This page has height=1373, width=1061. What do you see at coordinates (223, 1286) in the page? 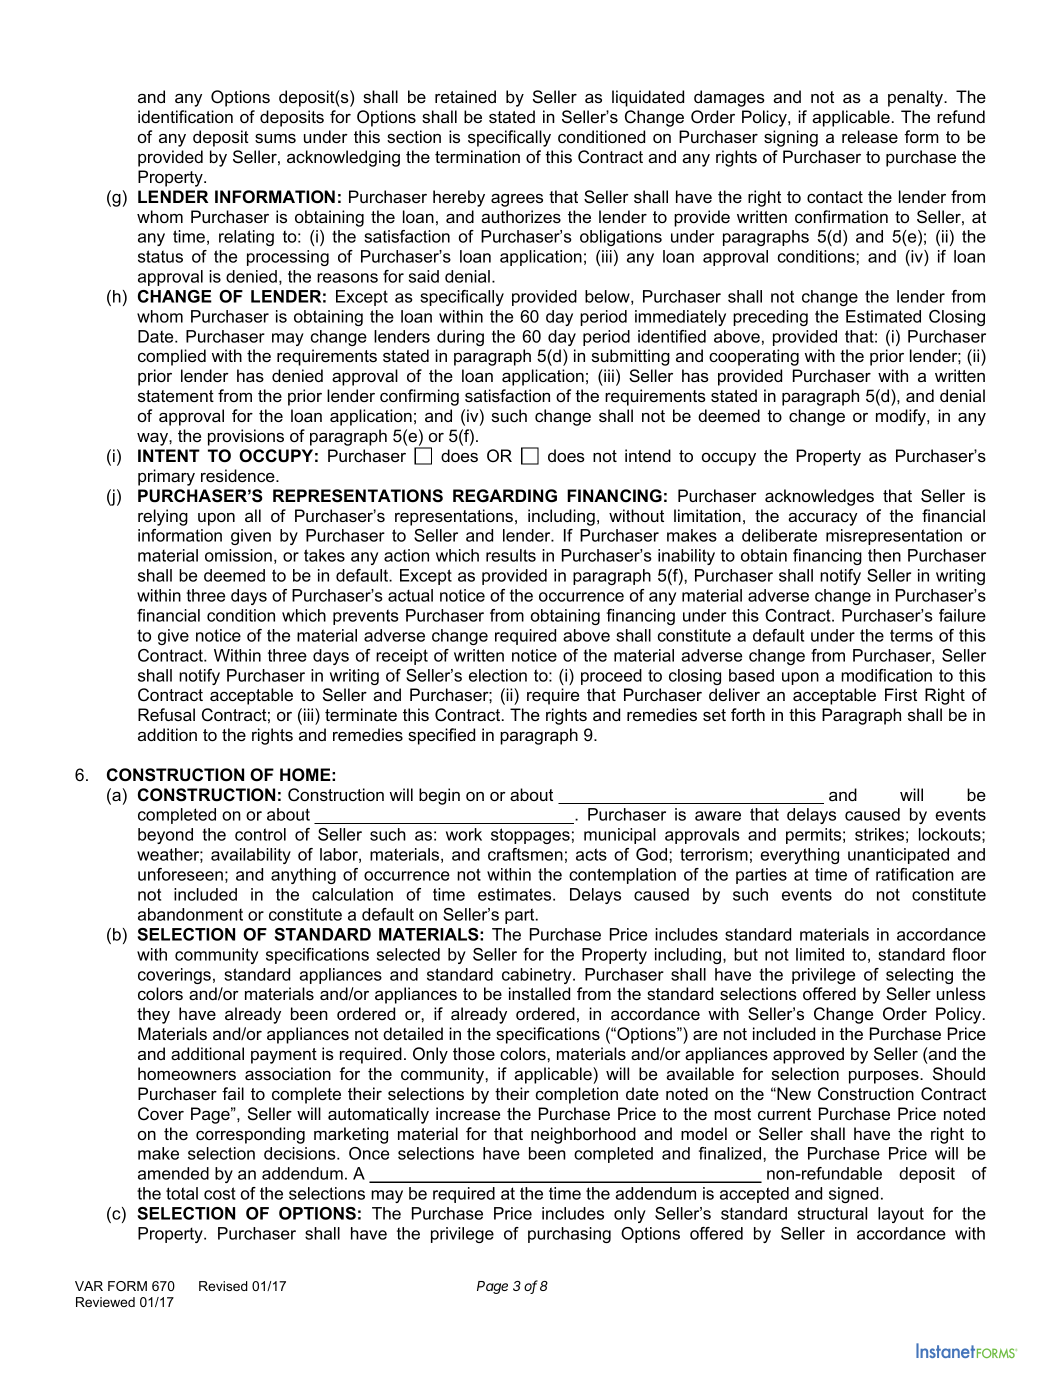
I see `Revised` at bounding box center [223, 1286].
